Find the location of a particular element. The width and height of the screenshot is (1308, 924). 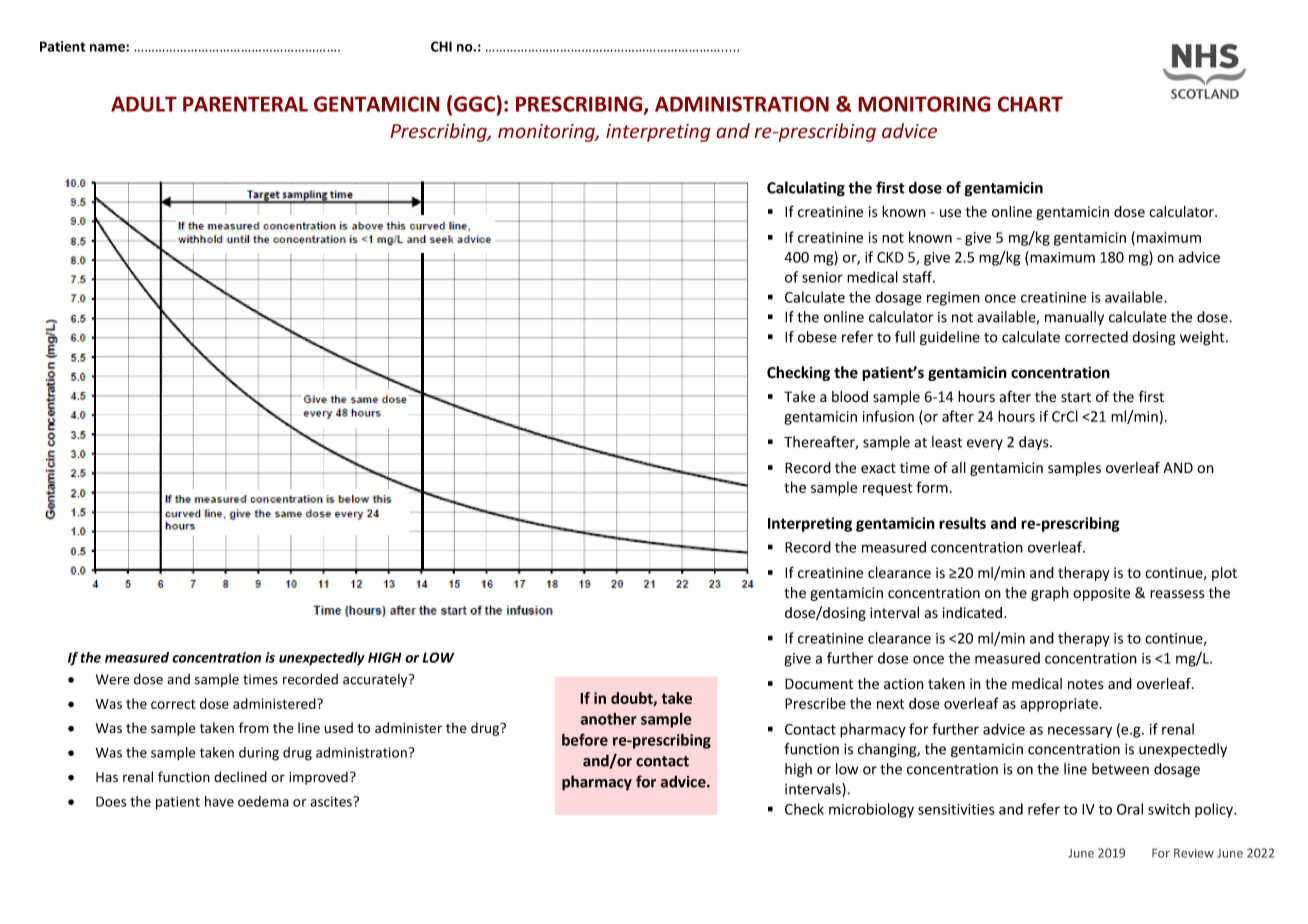

days is located at coordinates (1035, 443).
